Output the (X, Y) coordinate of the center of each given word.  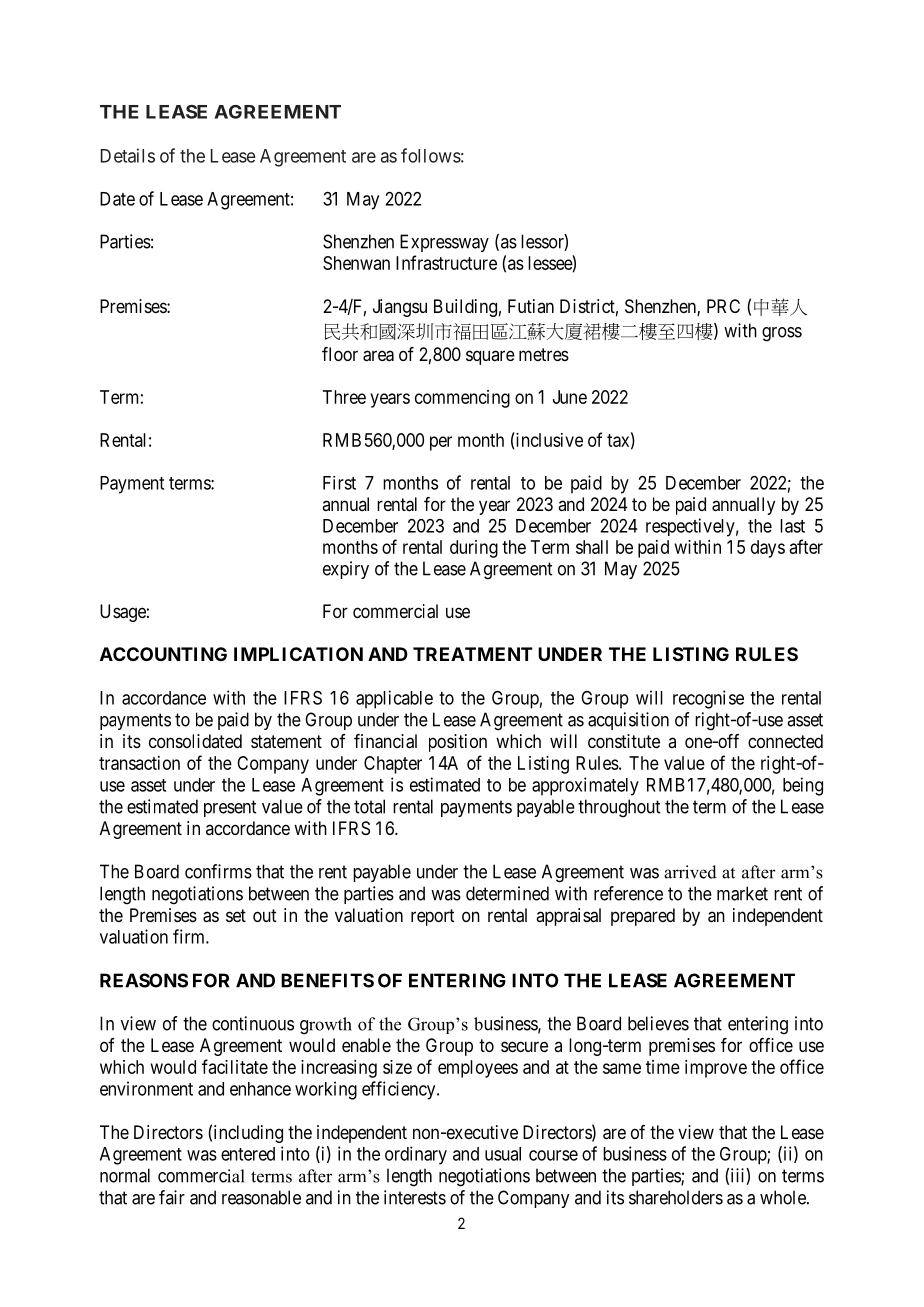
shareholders (676, 1197)
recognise (708, 699)
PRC (723, 306)
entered (248, 1154)
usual (503, 1154)
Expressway (444, 243)
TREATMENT (473, 654)
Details (128, 155)
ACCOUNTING (163, 654)
